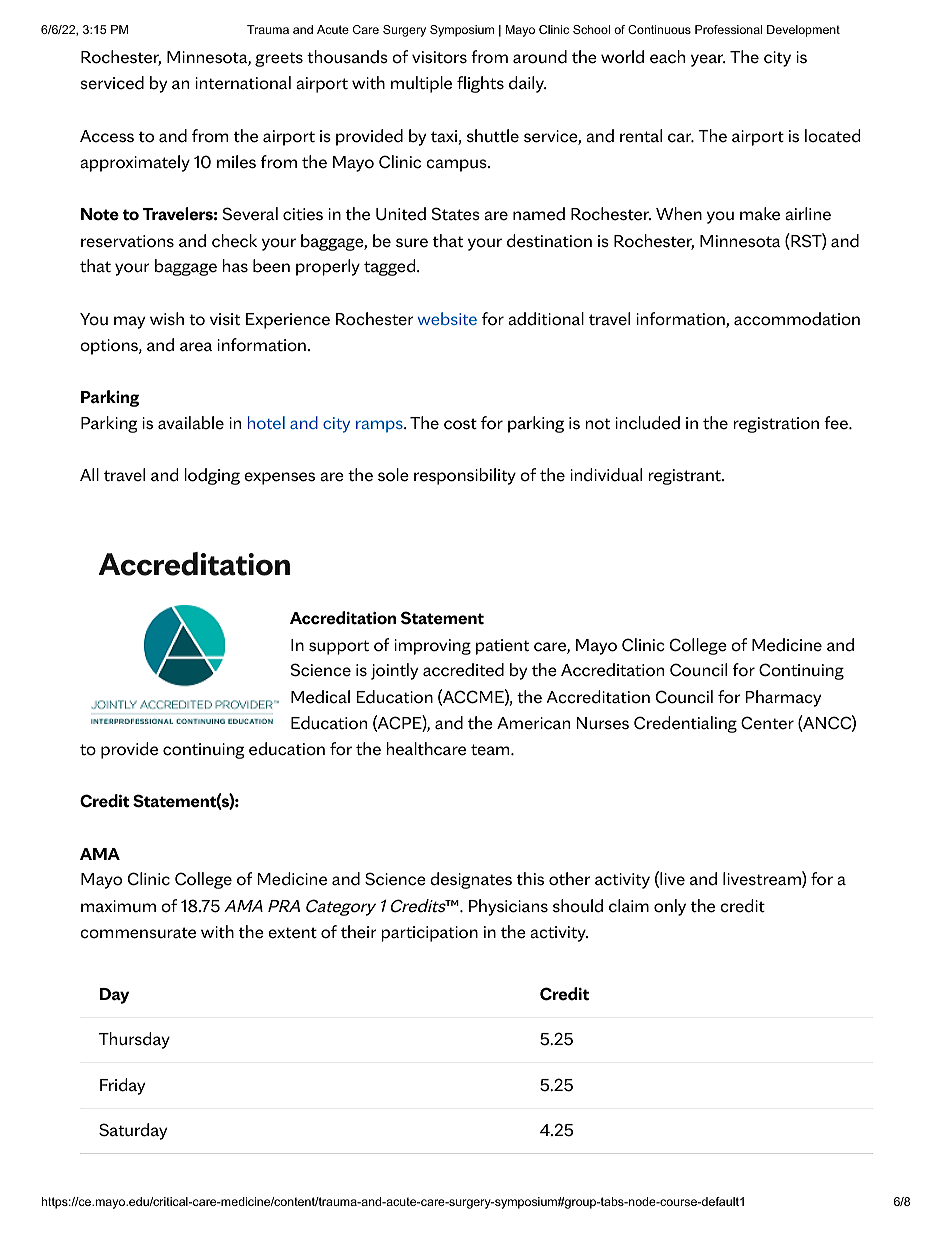 The height and width of the screenshot is (1233, 952). What do you see at coordinates (432, 647) in the screenshot?
I see `improving` at bounding box center [432, 647].
